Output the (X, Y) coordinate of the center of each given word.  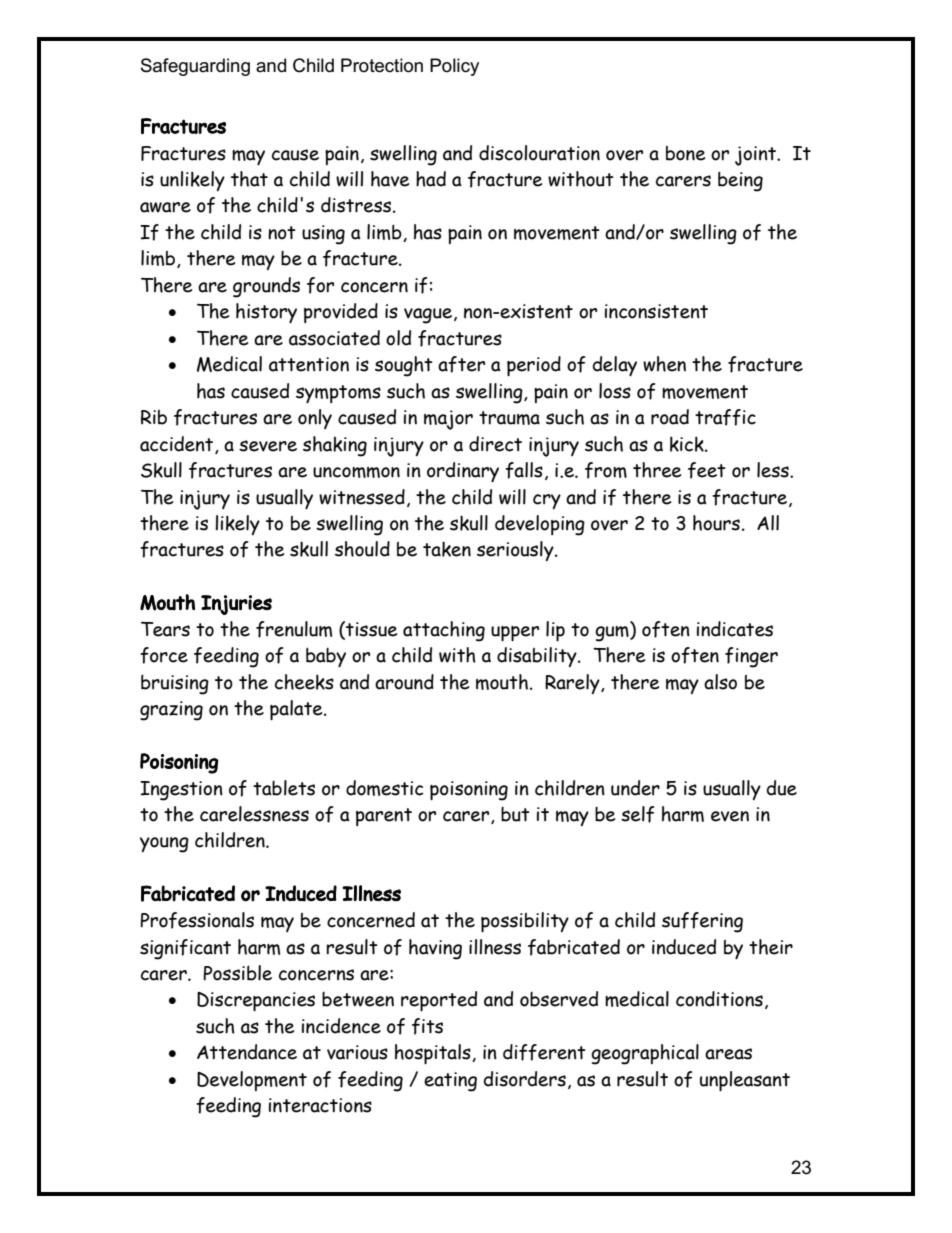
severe (268, 446)
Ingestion (181, 791)
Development (252, 1081)
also (720, 682)
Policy (454, 67)
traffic (725, 417)
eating (450, 1082)
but (515, 814)
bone (685, 153)
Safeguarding (195, 67)
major (448, 420)
